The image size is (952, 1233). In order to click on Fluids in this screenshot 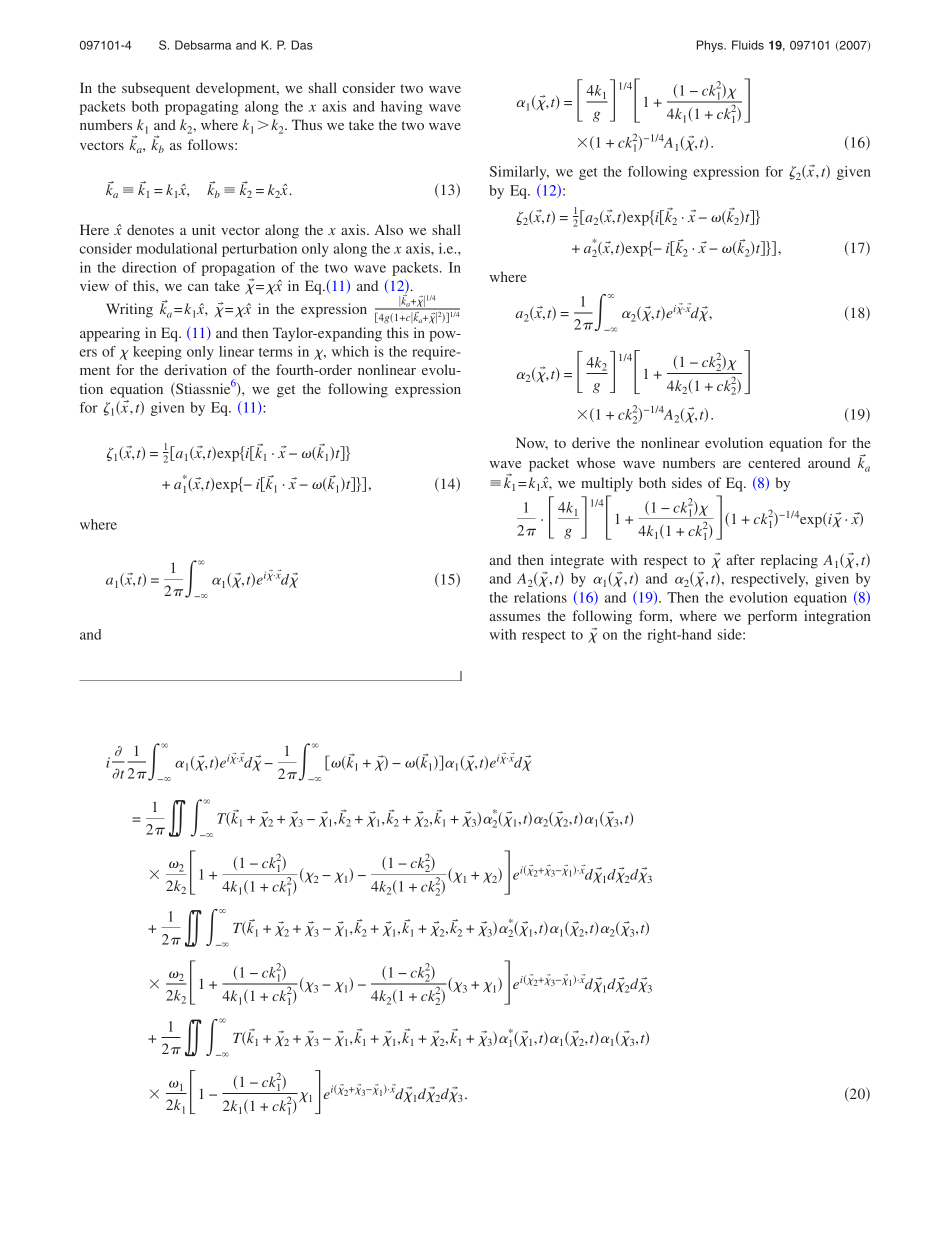, I will do `click(748, 45)`.
